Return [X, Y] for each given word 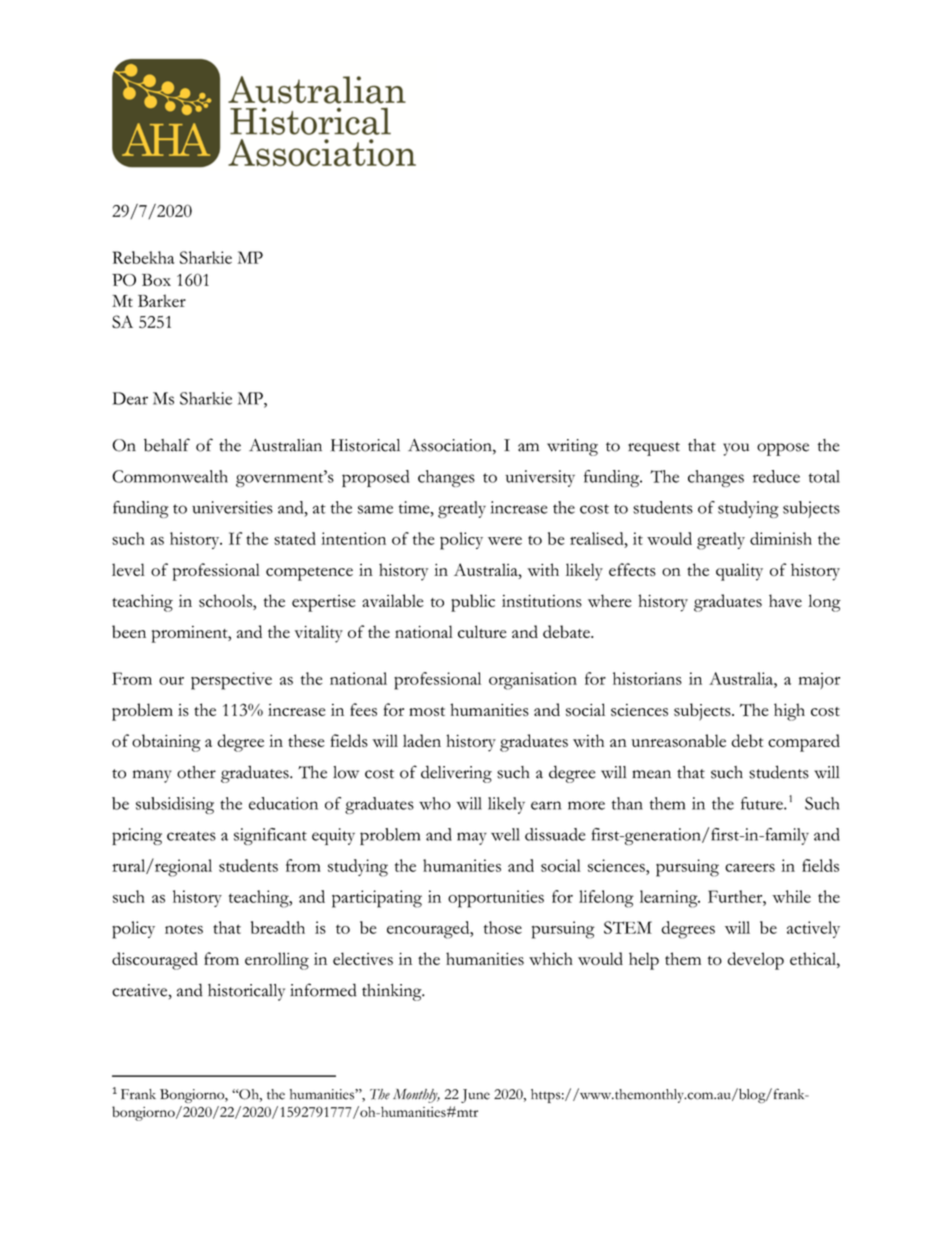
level [128, 569]
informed [323, 990]
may [472, 838]
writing [572, 447]
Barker [162, 300]
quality [739, 572]
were [505, 541]
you [736, 449]
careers [750, 868]
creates [191, 836]
